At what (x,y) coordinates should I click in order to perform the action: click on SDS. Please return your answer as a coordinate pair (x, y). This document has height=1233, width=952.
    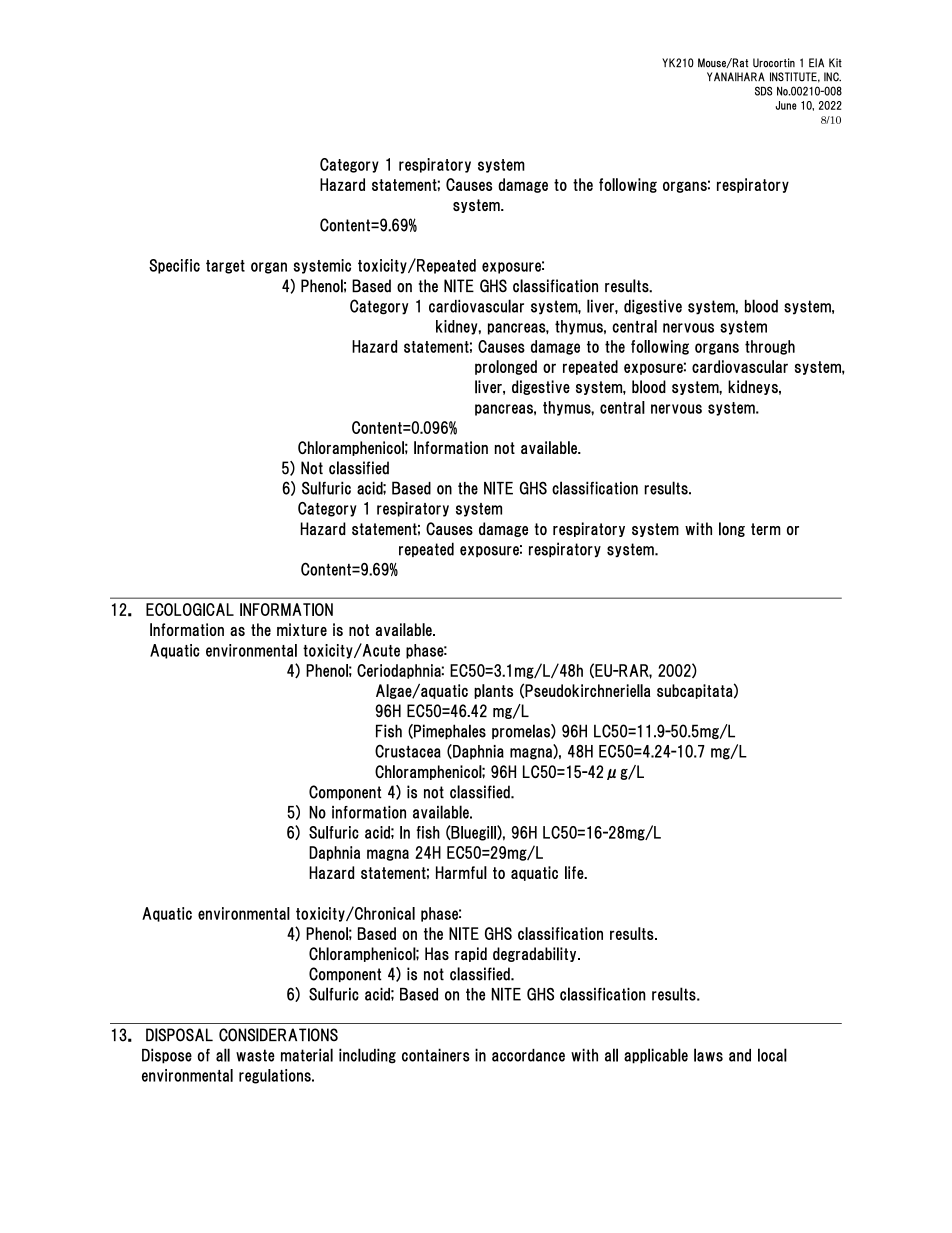
    Looking at the image, I should click on (763, 91).
